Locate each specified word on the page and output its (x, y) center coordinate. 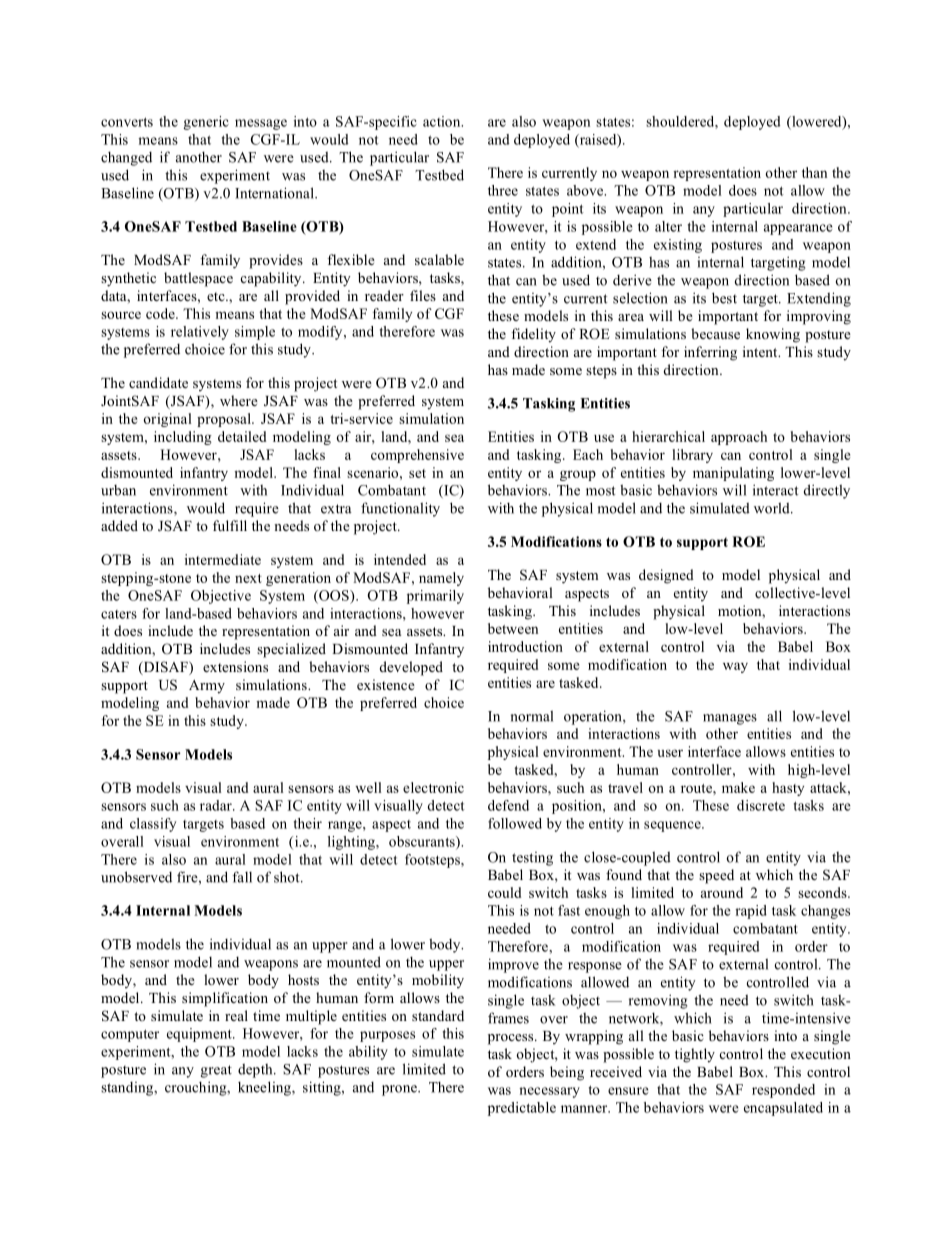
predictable (522, 1109)
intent (761, 351)
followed (515, 823)
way (735, 667)
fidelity (533, 335)
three (503, 190)
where (239, 400)
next (248, 578)
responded (783, 1091)
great (216, 1071)
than (814, 172)
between (513, 628)
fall (242, 877)
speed (716, 876)
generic (206, 123)
